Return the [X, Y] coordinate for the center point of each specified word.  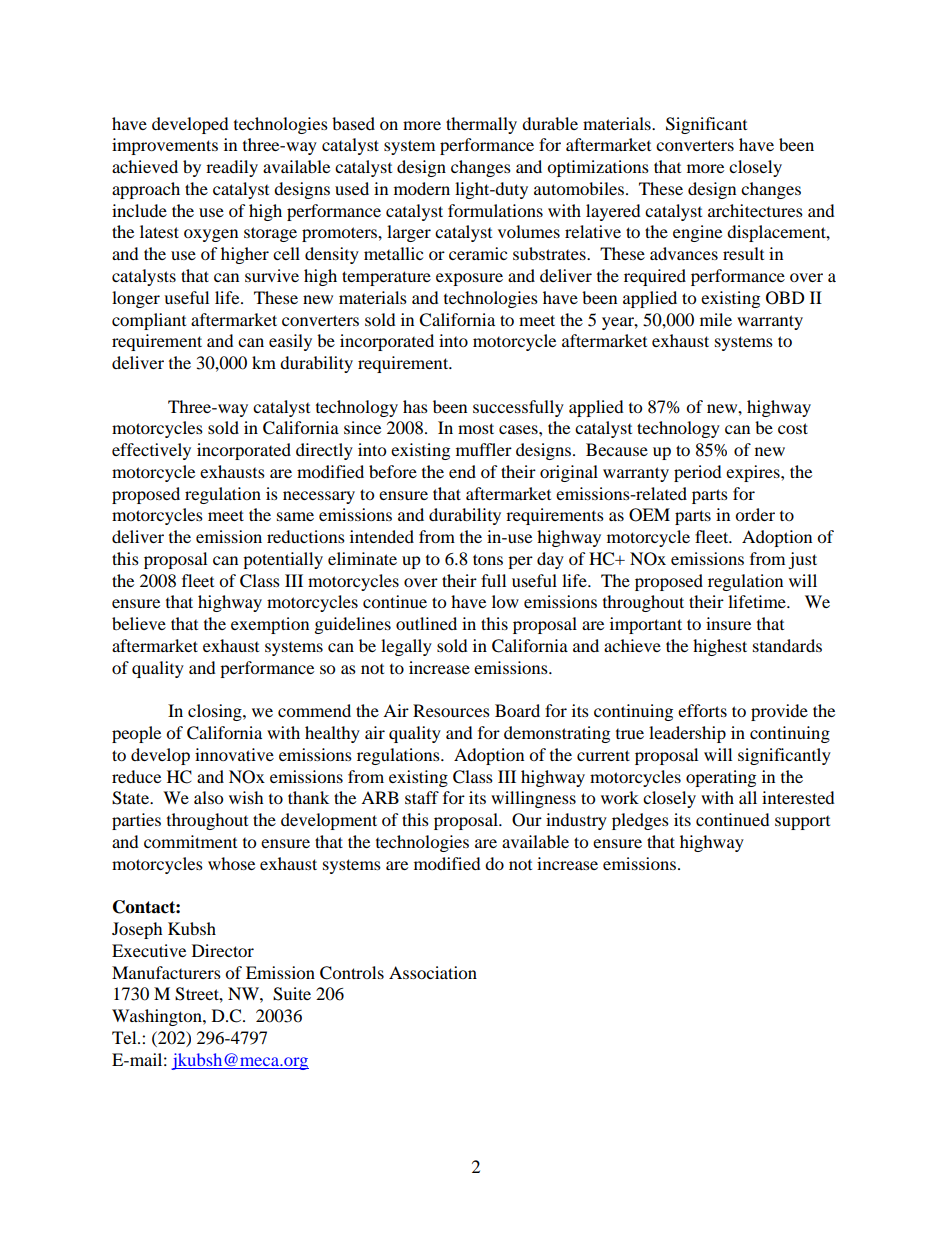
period [698, 473]
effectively [151, 451]
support [802, 823]
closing [216, 712]
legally [406, 647]
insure [728, 623]
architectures [755, 210]
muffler [484, 449]
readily [232, 168]
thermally [481, 125]
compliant [149, 321]
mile [716, 319]
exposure [469, 279]
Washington [158, 1017]
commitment [190, 841]
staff [422, 797]
